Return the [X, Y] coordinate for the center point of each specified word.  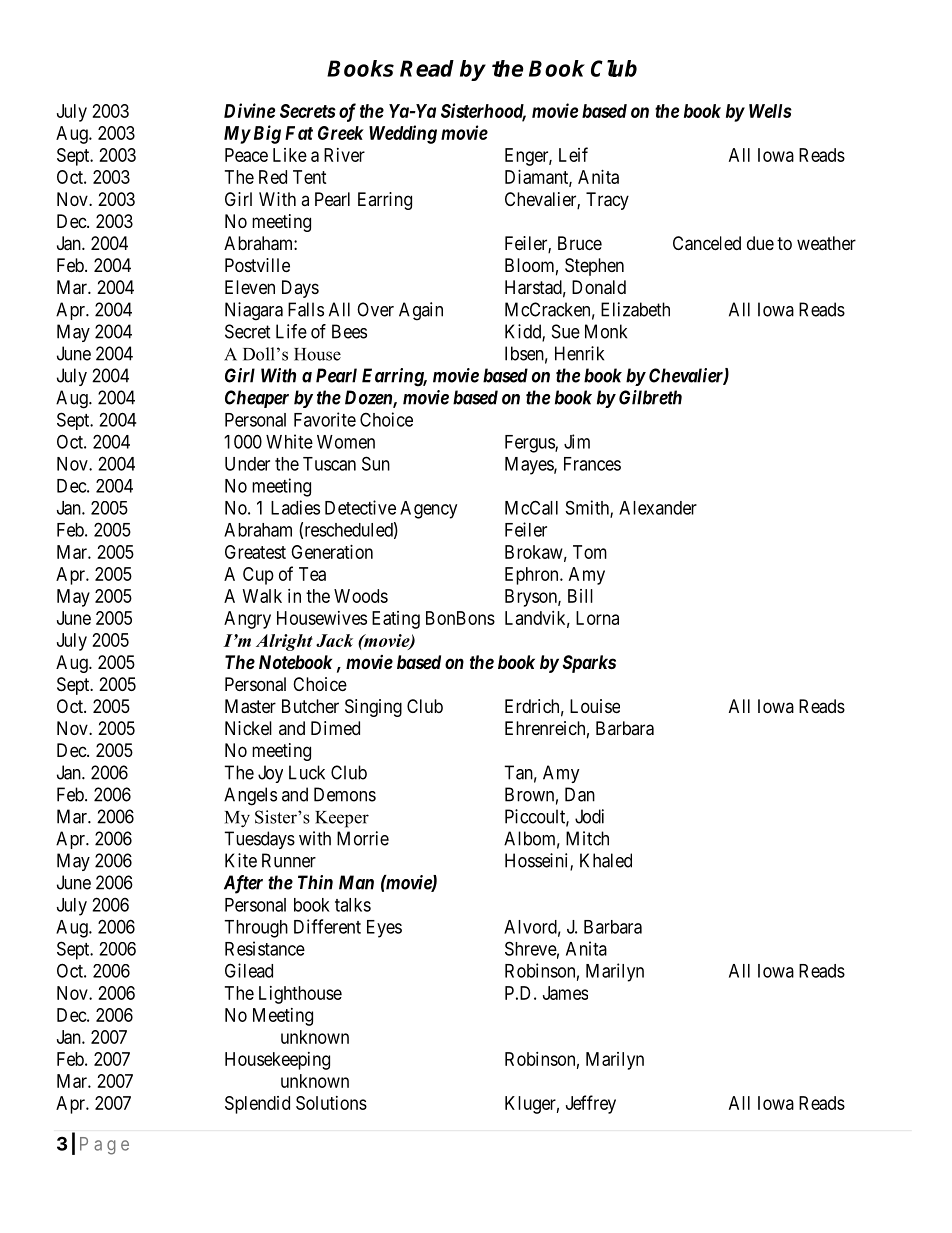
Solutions [331, 1103]
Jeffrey [591, 1104]
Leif [573, 154]
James [565, 993]
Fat [299, 133]
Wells [770, 111]
